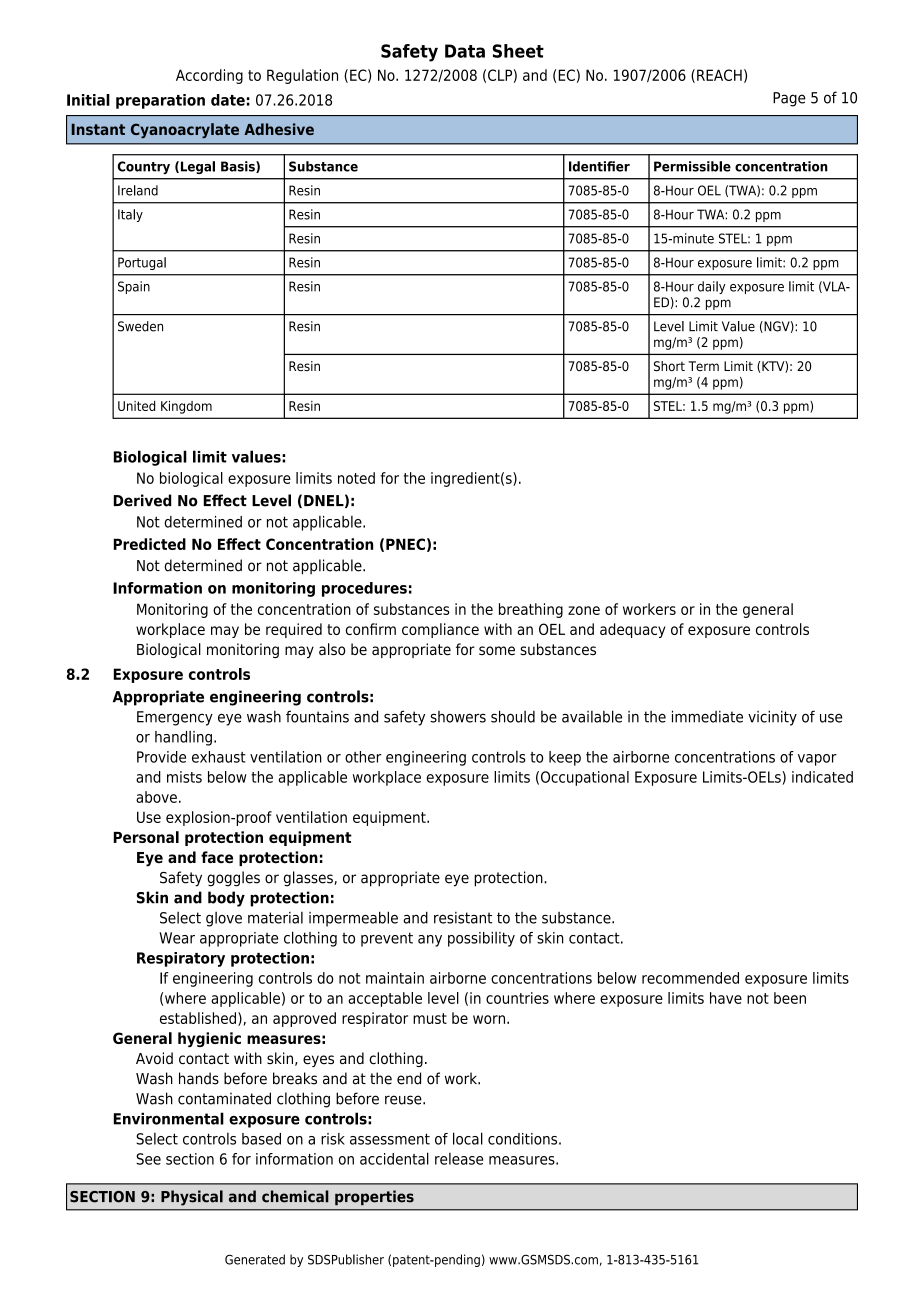 This page has height=1308, width=924. Describe the element at coordinates (719, 75) in the page. I see `REACH` at that location.
